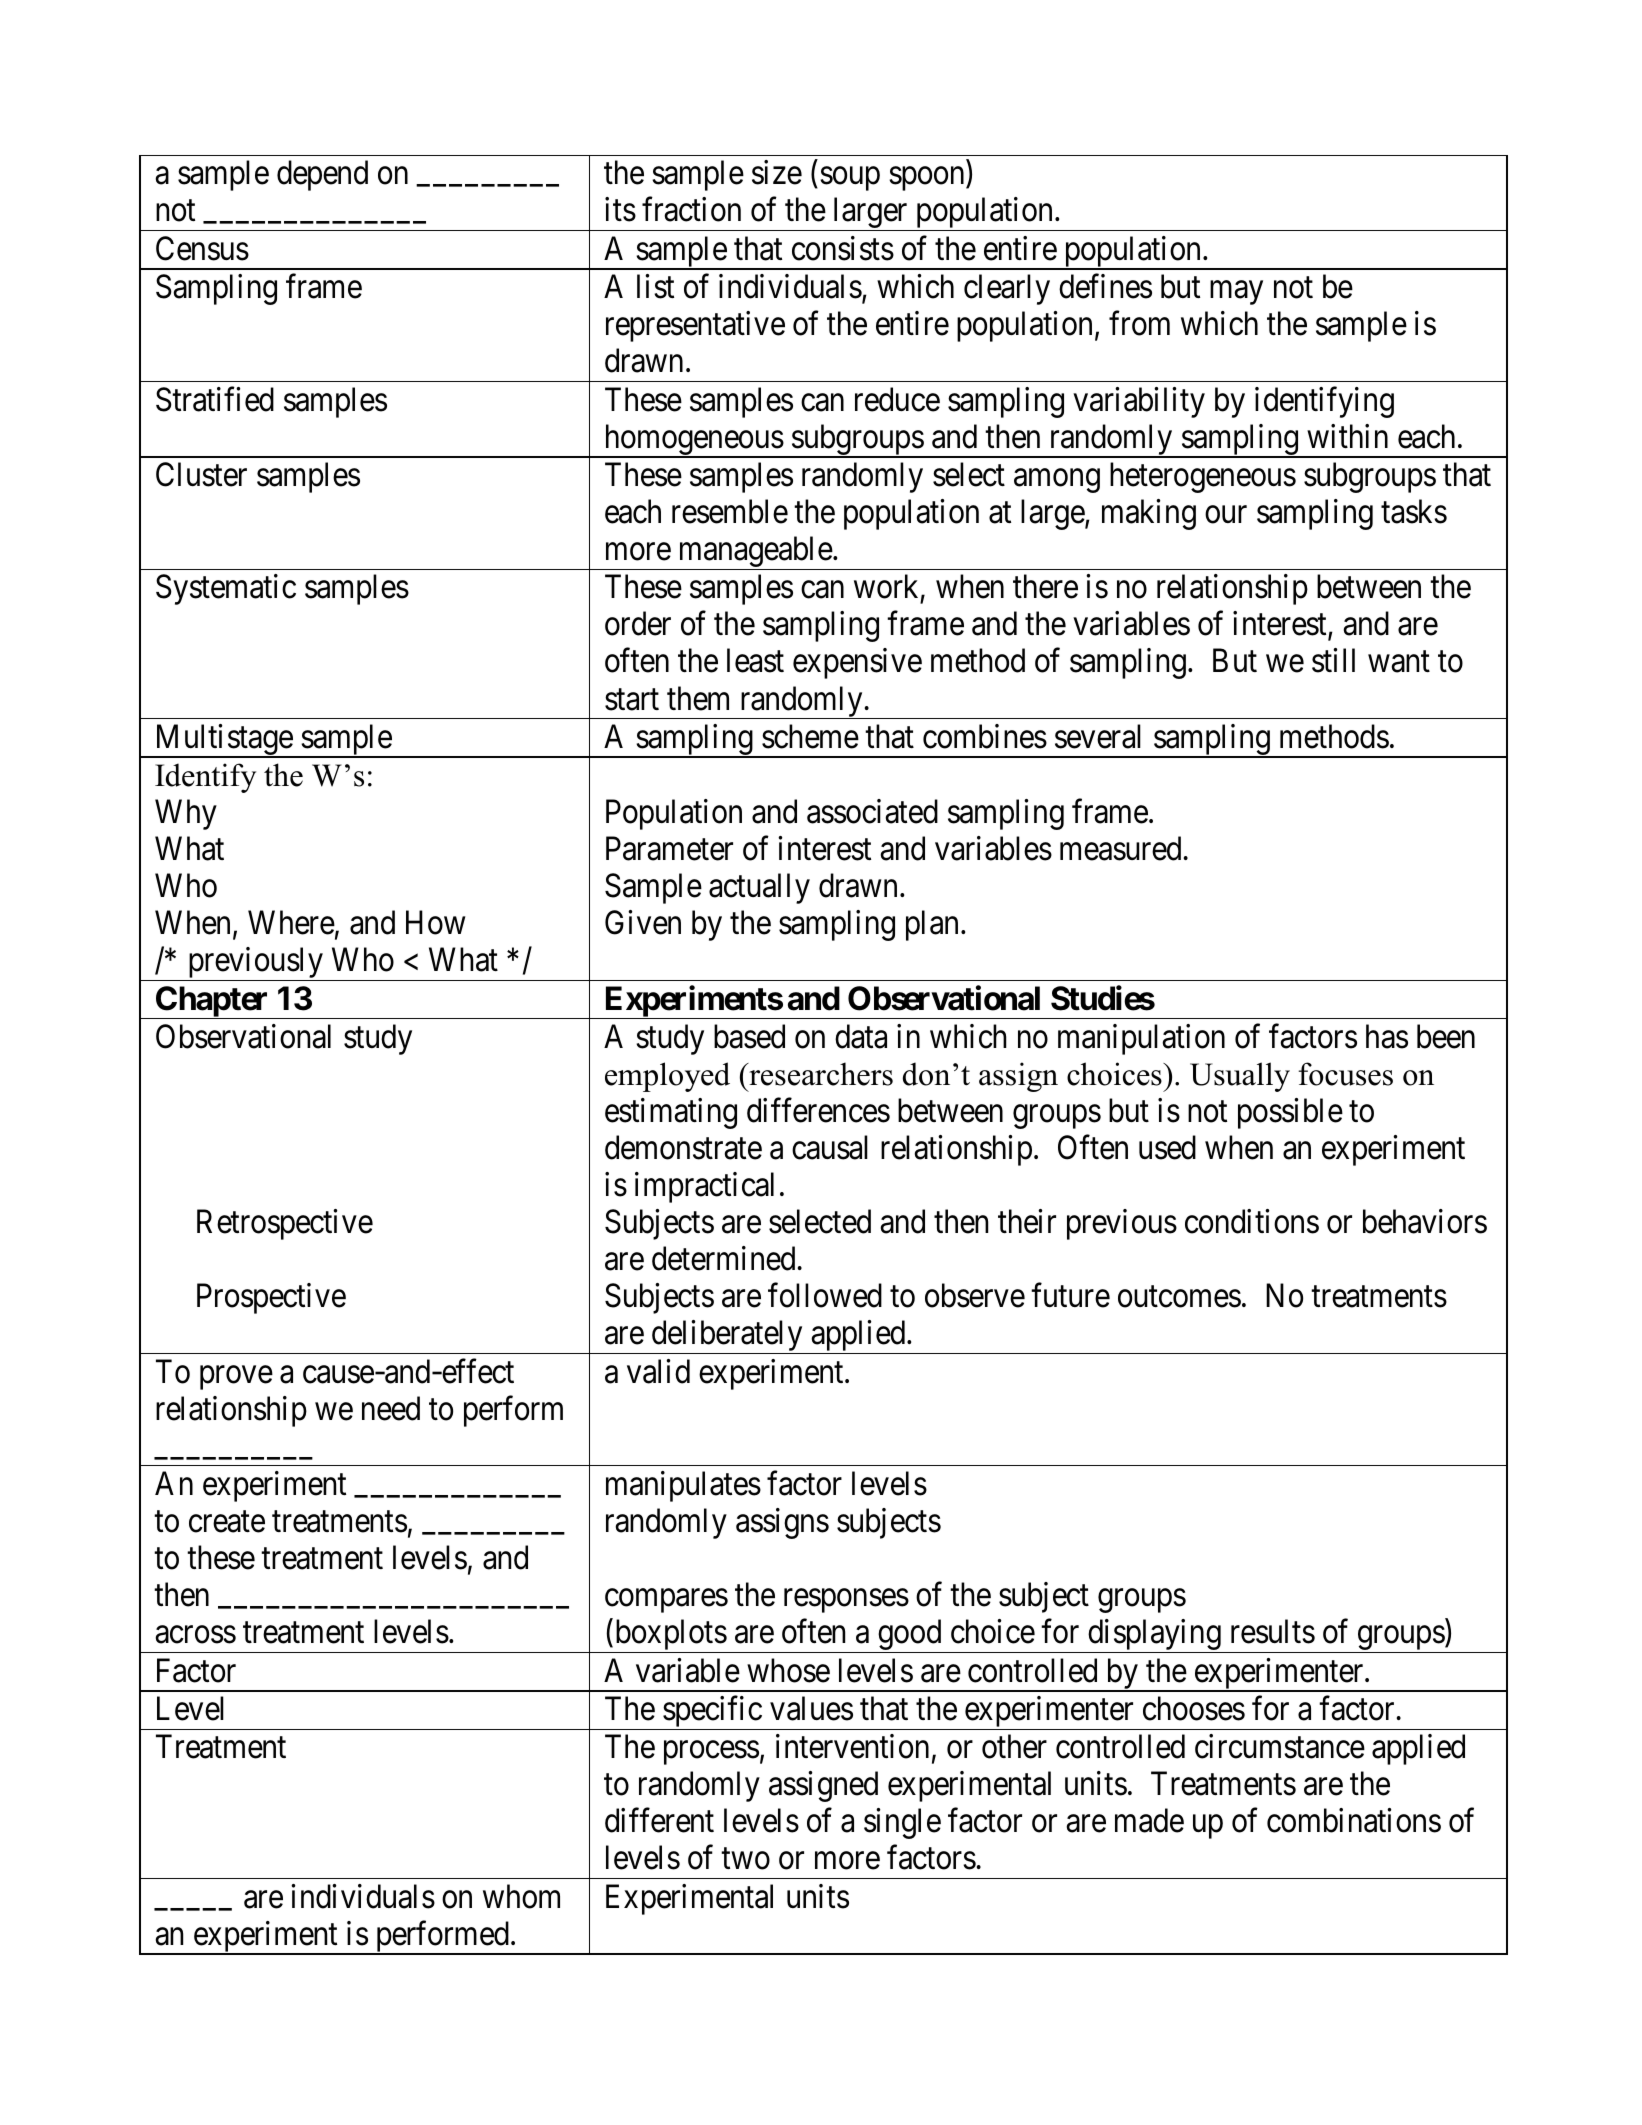 This screenshot has width=1642, height=2125. What do you see at coordinates (727, 1337) in the screenshot?
I see `deliberately` at bounding box center [727, 1337].
